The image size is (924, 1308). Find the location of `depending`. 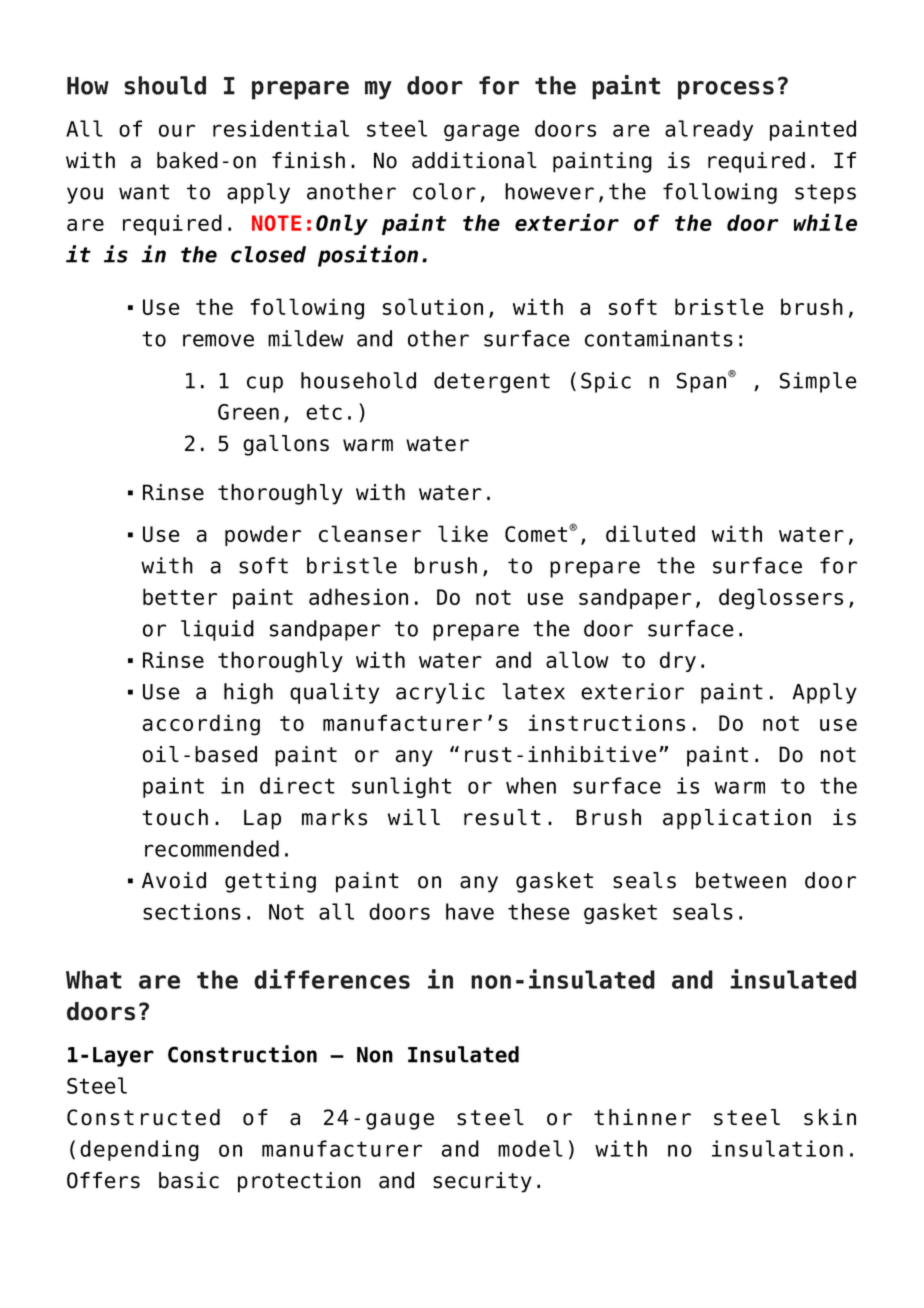

depending is located at coordinates (139, 1150).
